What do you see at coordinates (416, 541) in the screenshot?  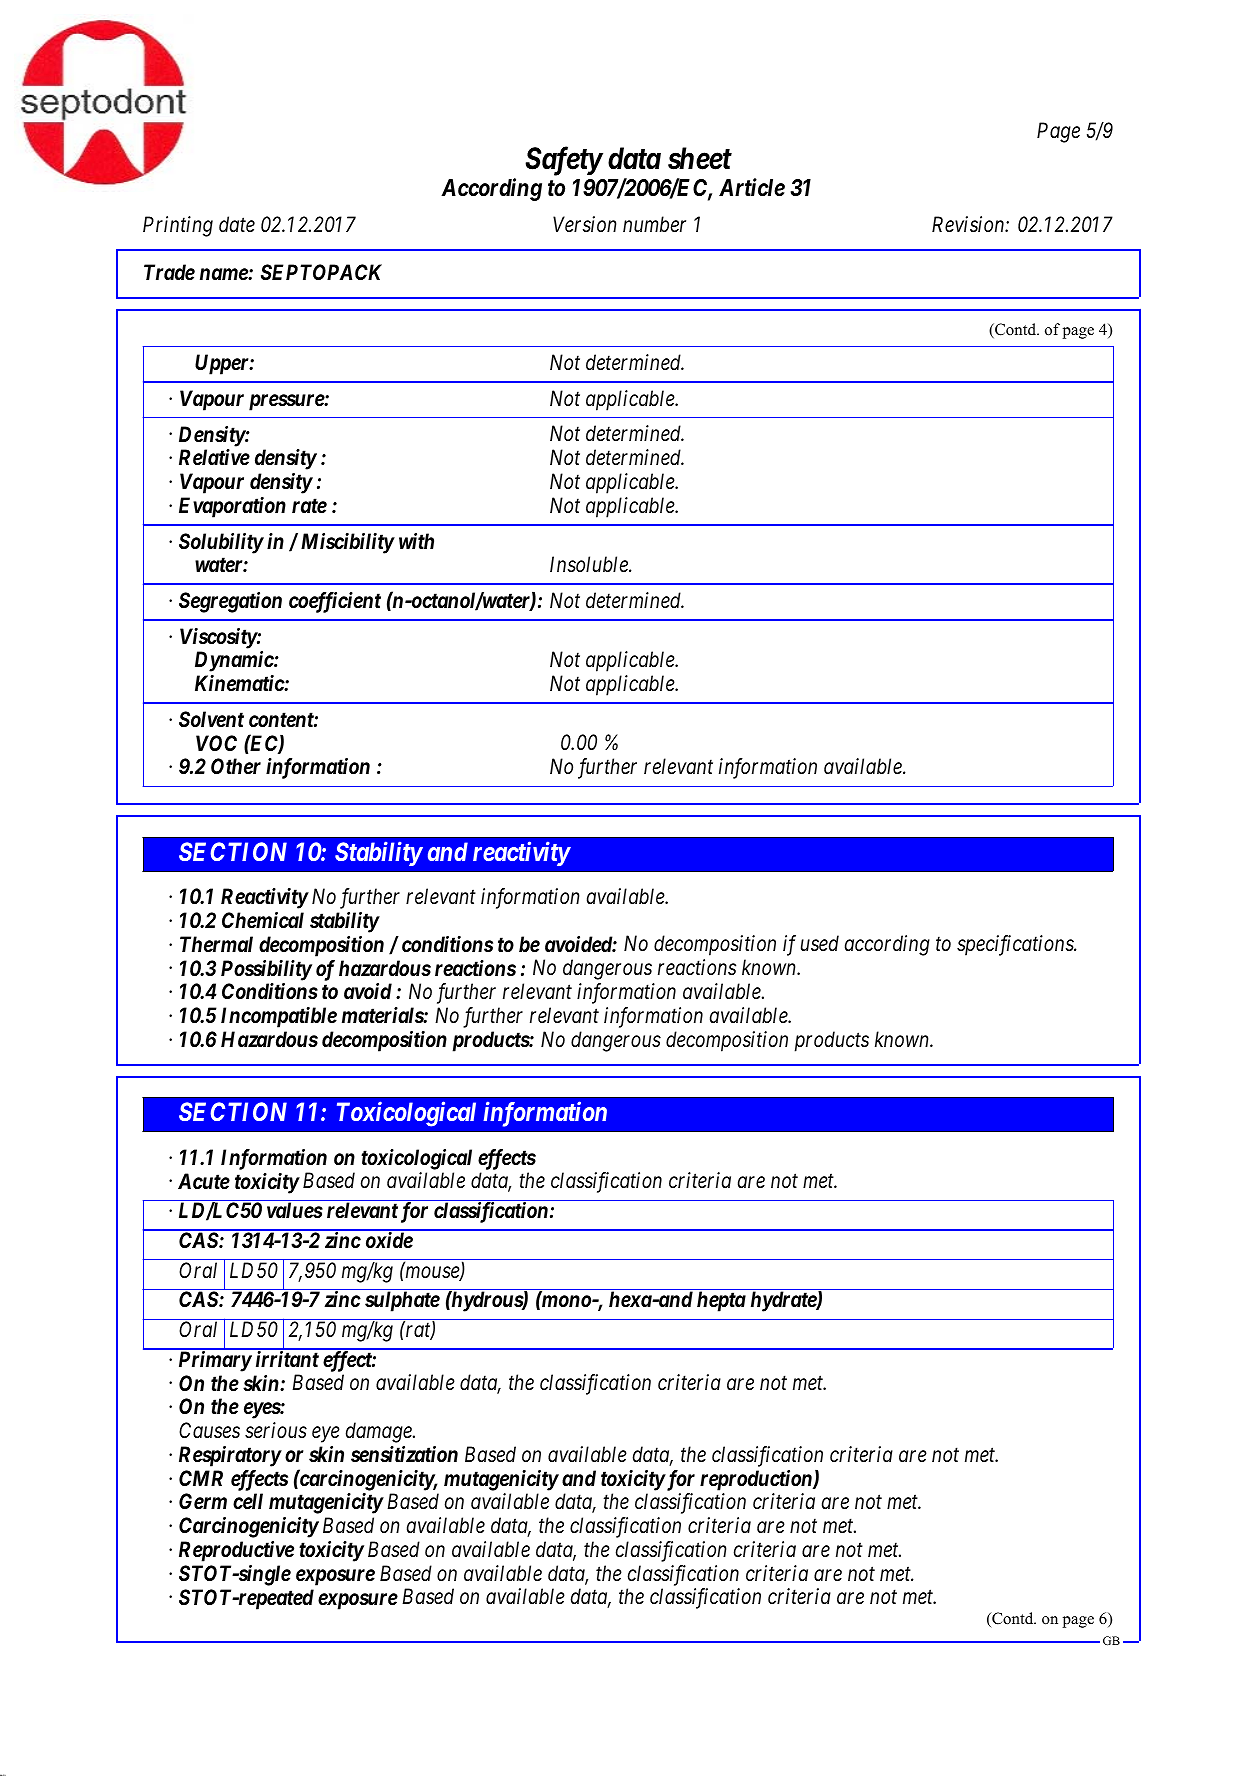 I see `with` at bounding box center [416, 541].
